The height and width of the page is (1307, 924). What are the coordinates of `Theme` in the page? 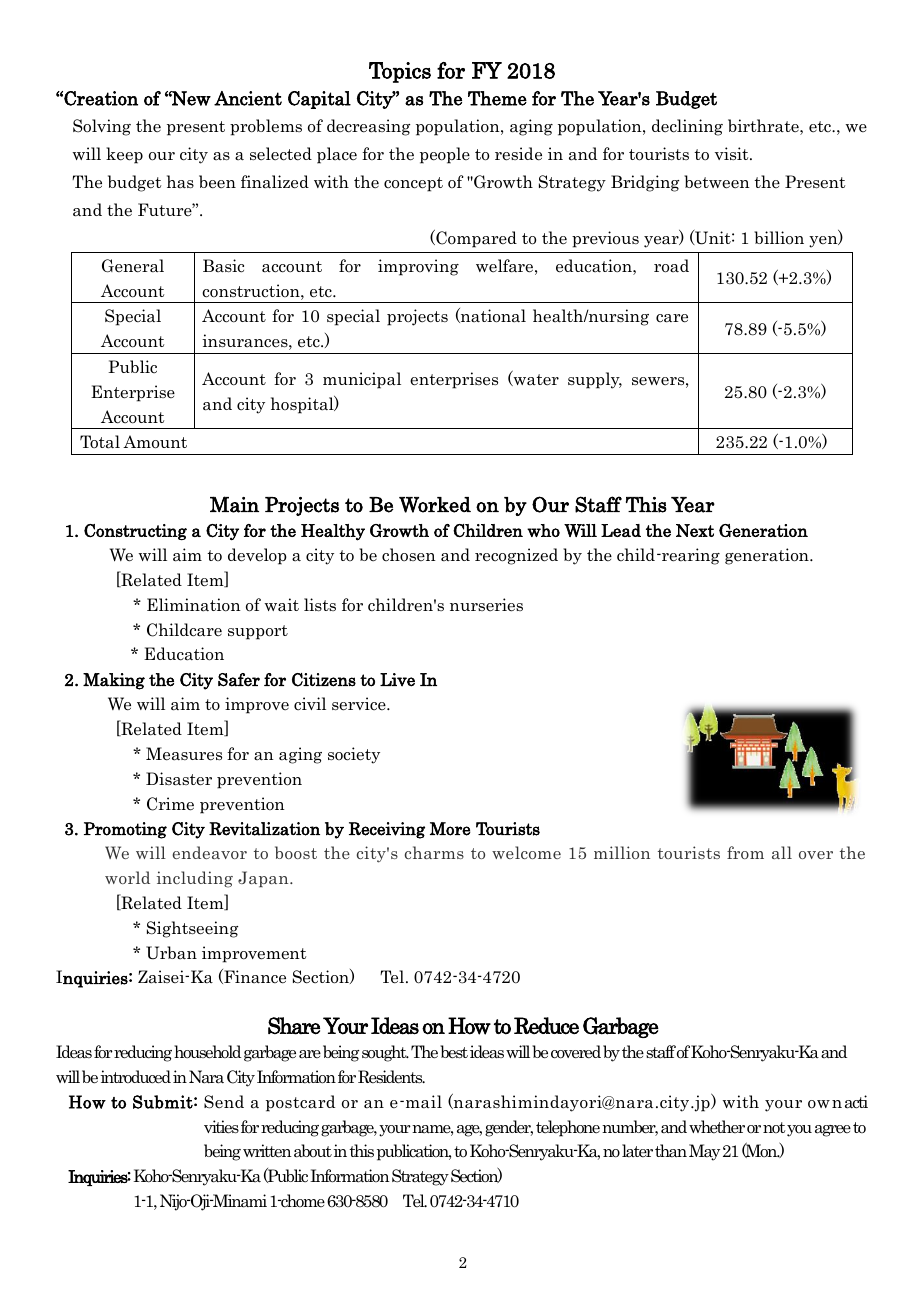 It's located at (497, 98).
